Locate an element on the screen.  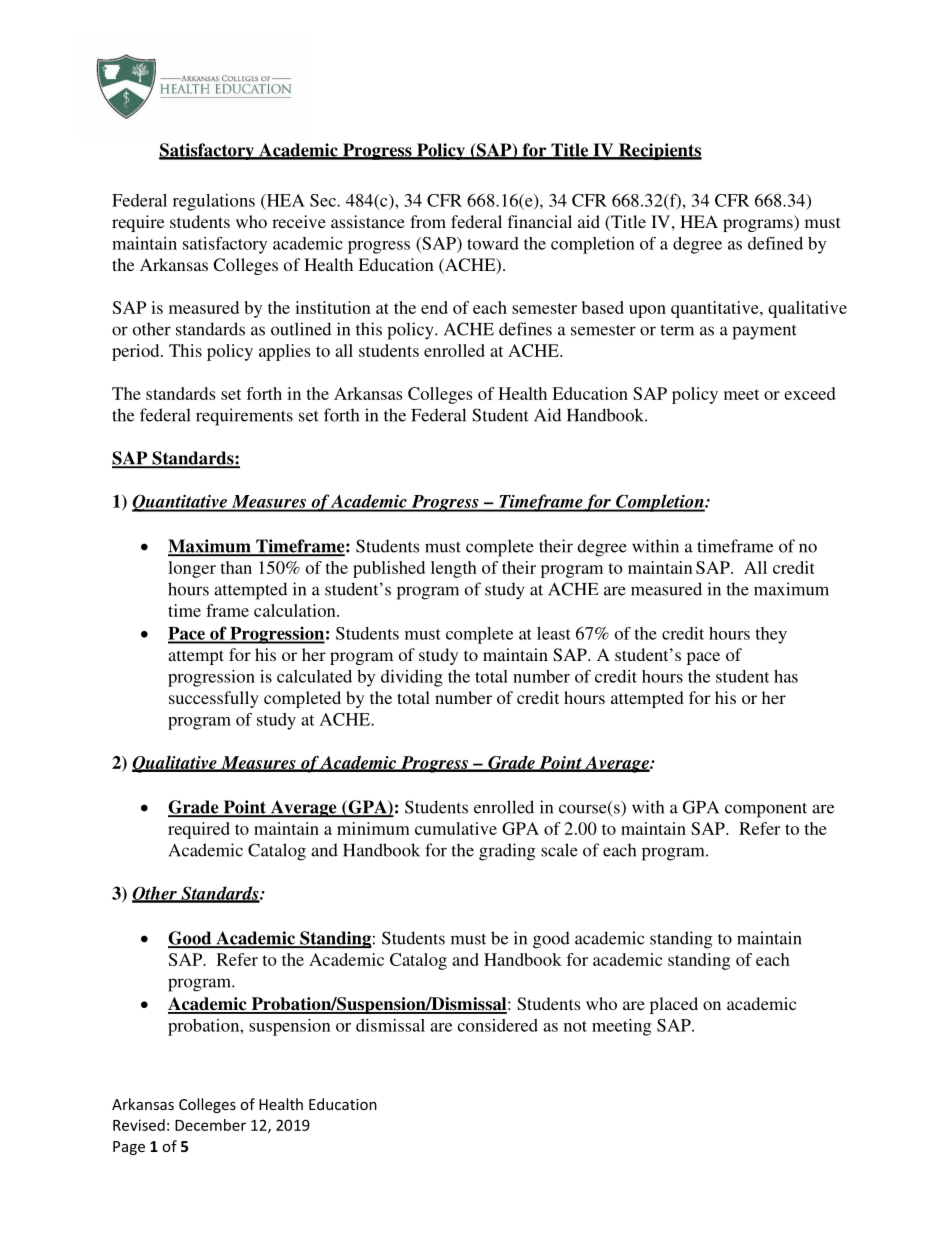
component is located at coordinates (766, 810).
